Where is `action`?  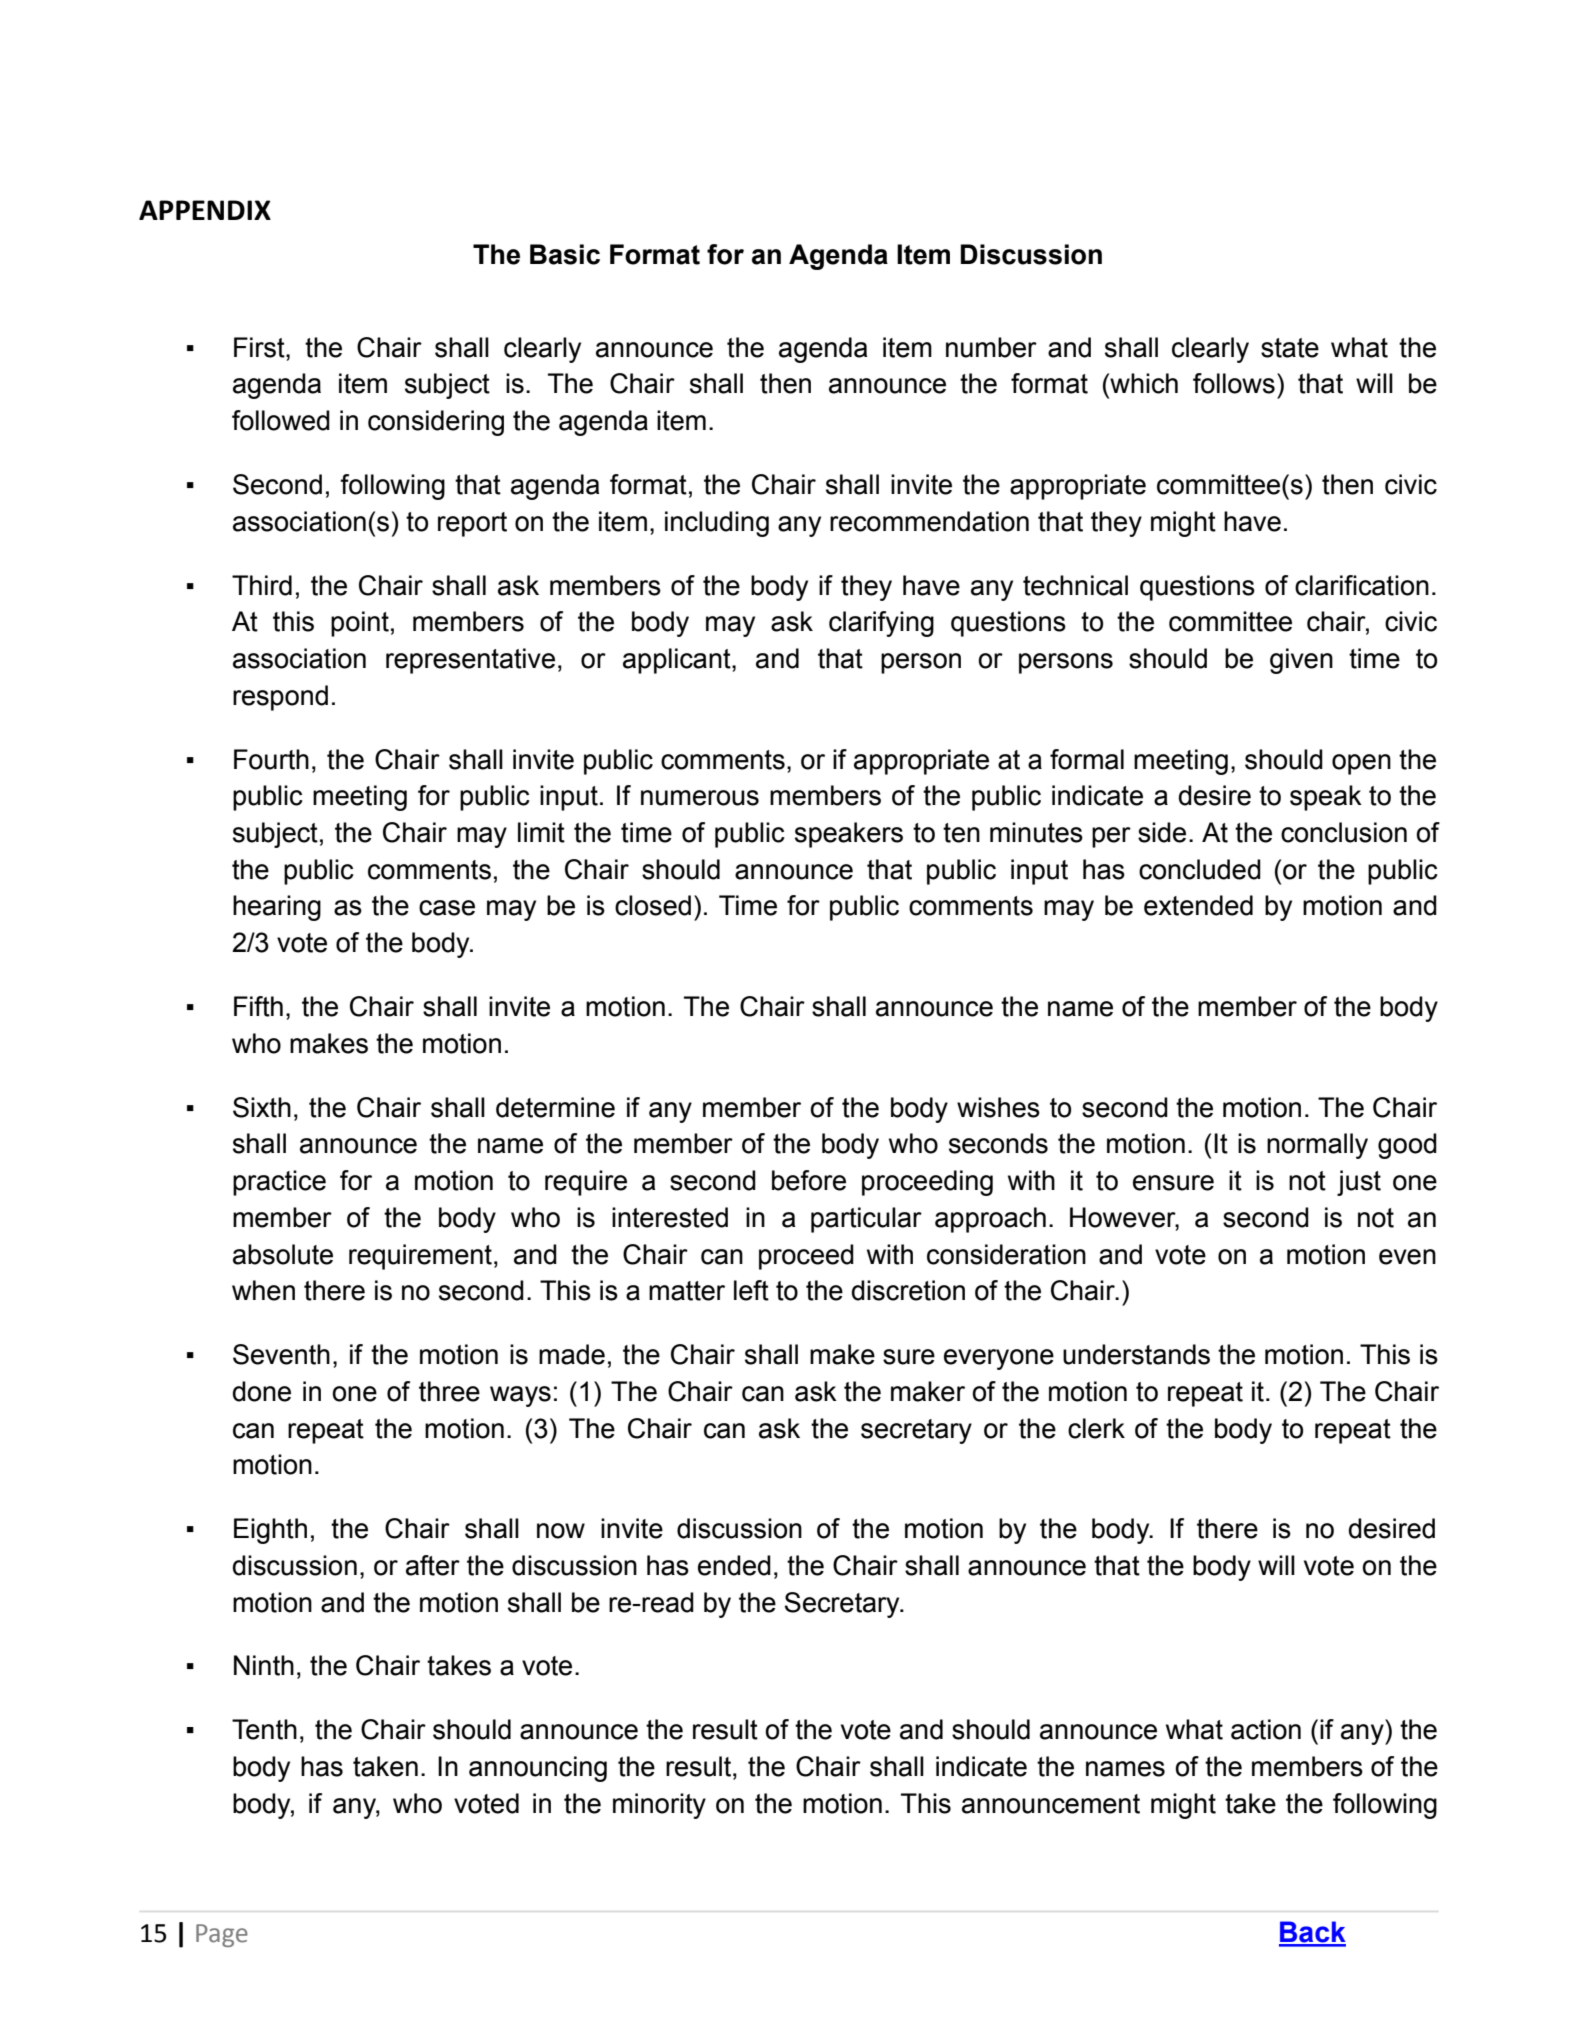 action is located at coordinates (1266, 1729).
